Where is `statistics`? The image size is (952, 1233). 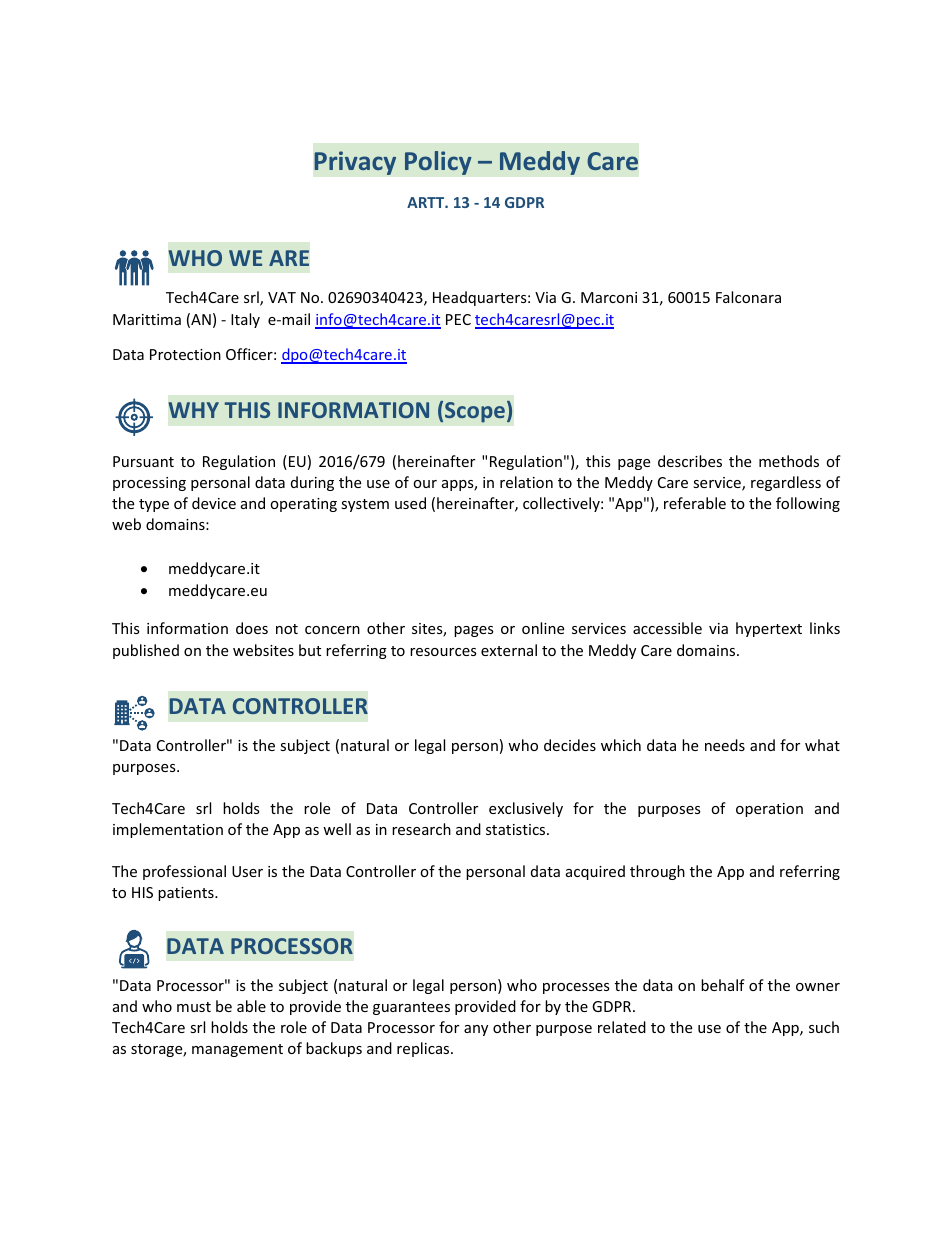 statistics is located at coordinates (517, 829).
